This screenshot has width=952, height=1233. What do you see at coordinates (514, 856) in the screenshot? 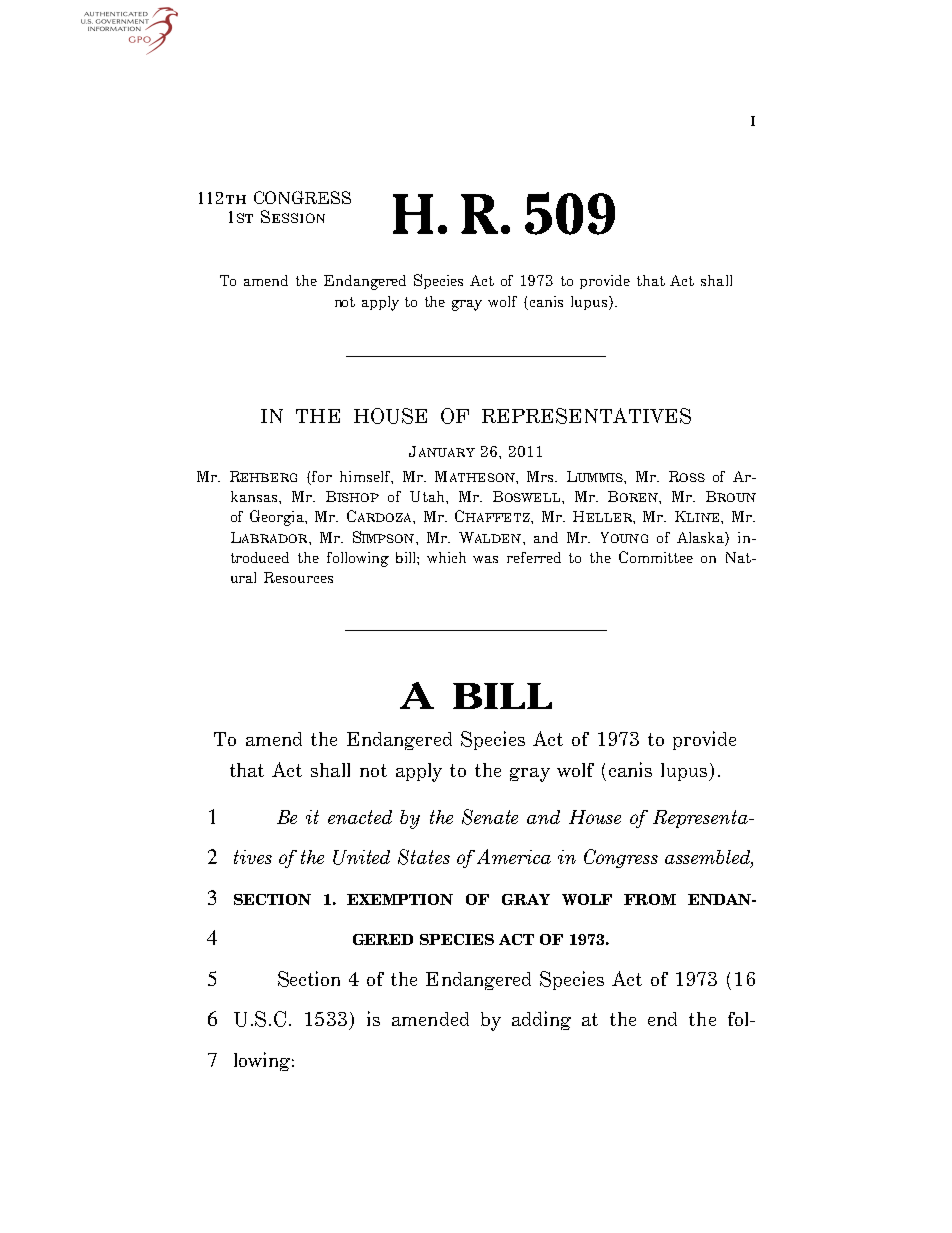
I see `America` at bounding box center [514, 856].
